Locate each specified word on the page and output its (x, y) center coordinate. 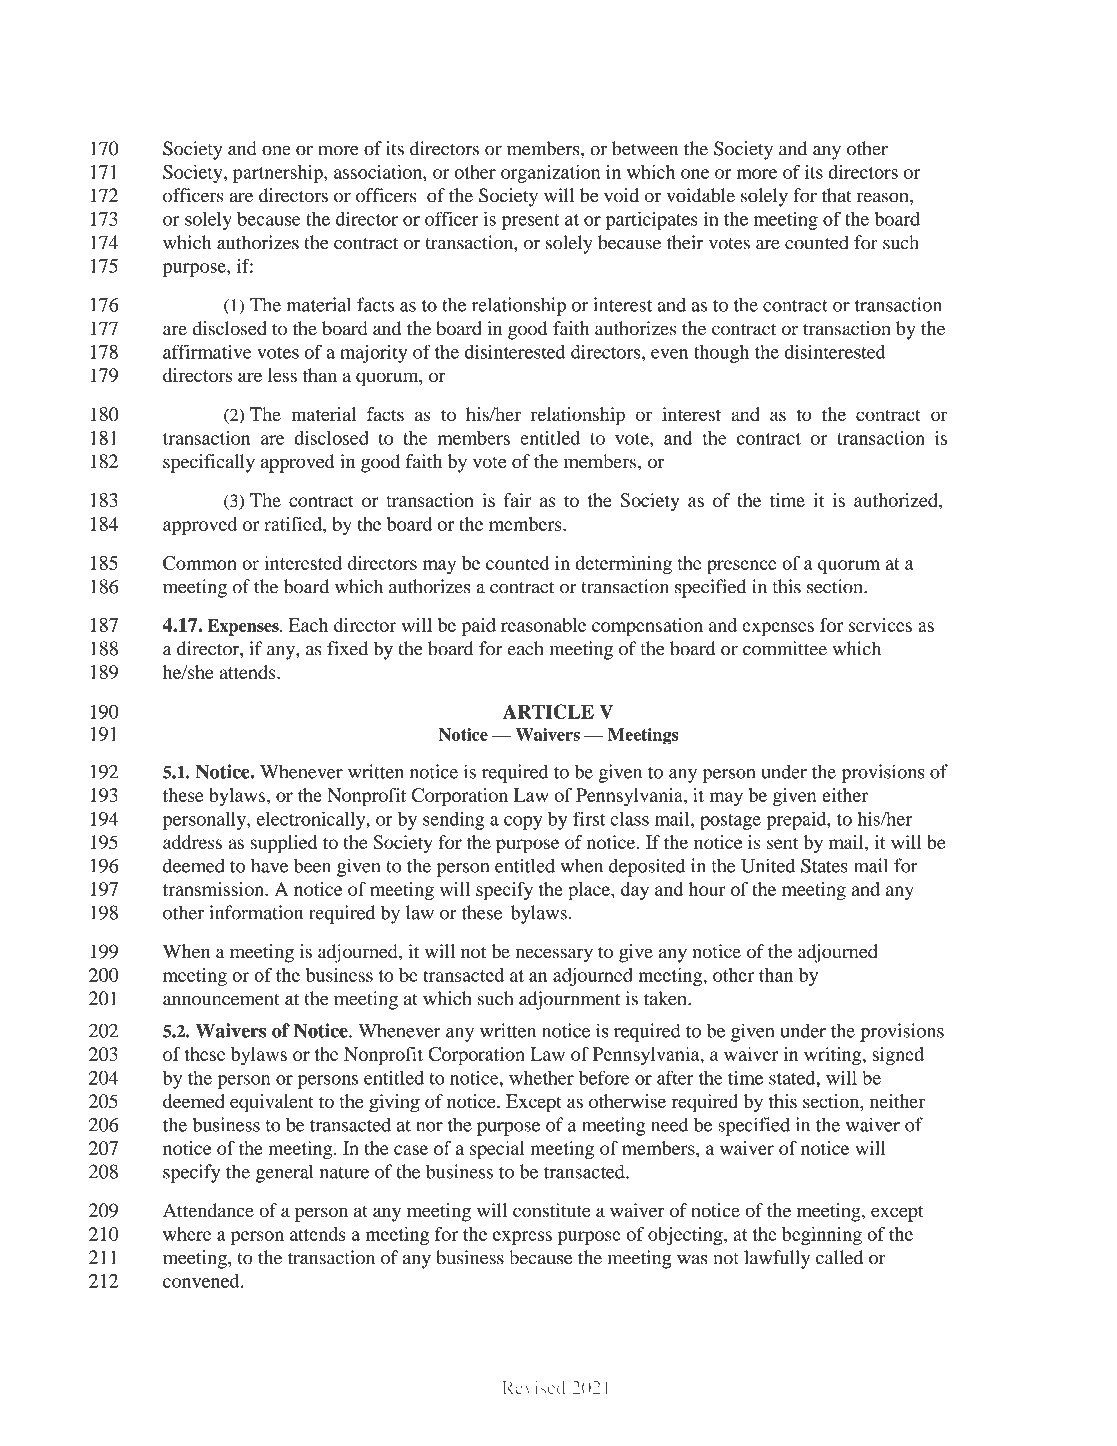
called (839, 1257)
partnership (279, 174)
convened (202, 1281)
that (836, 195)
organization (550, 174)
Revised (534, 1388)
